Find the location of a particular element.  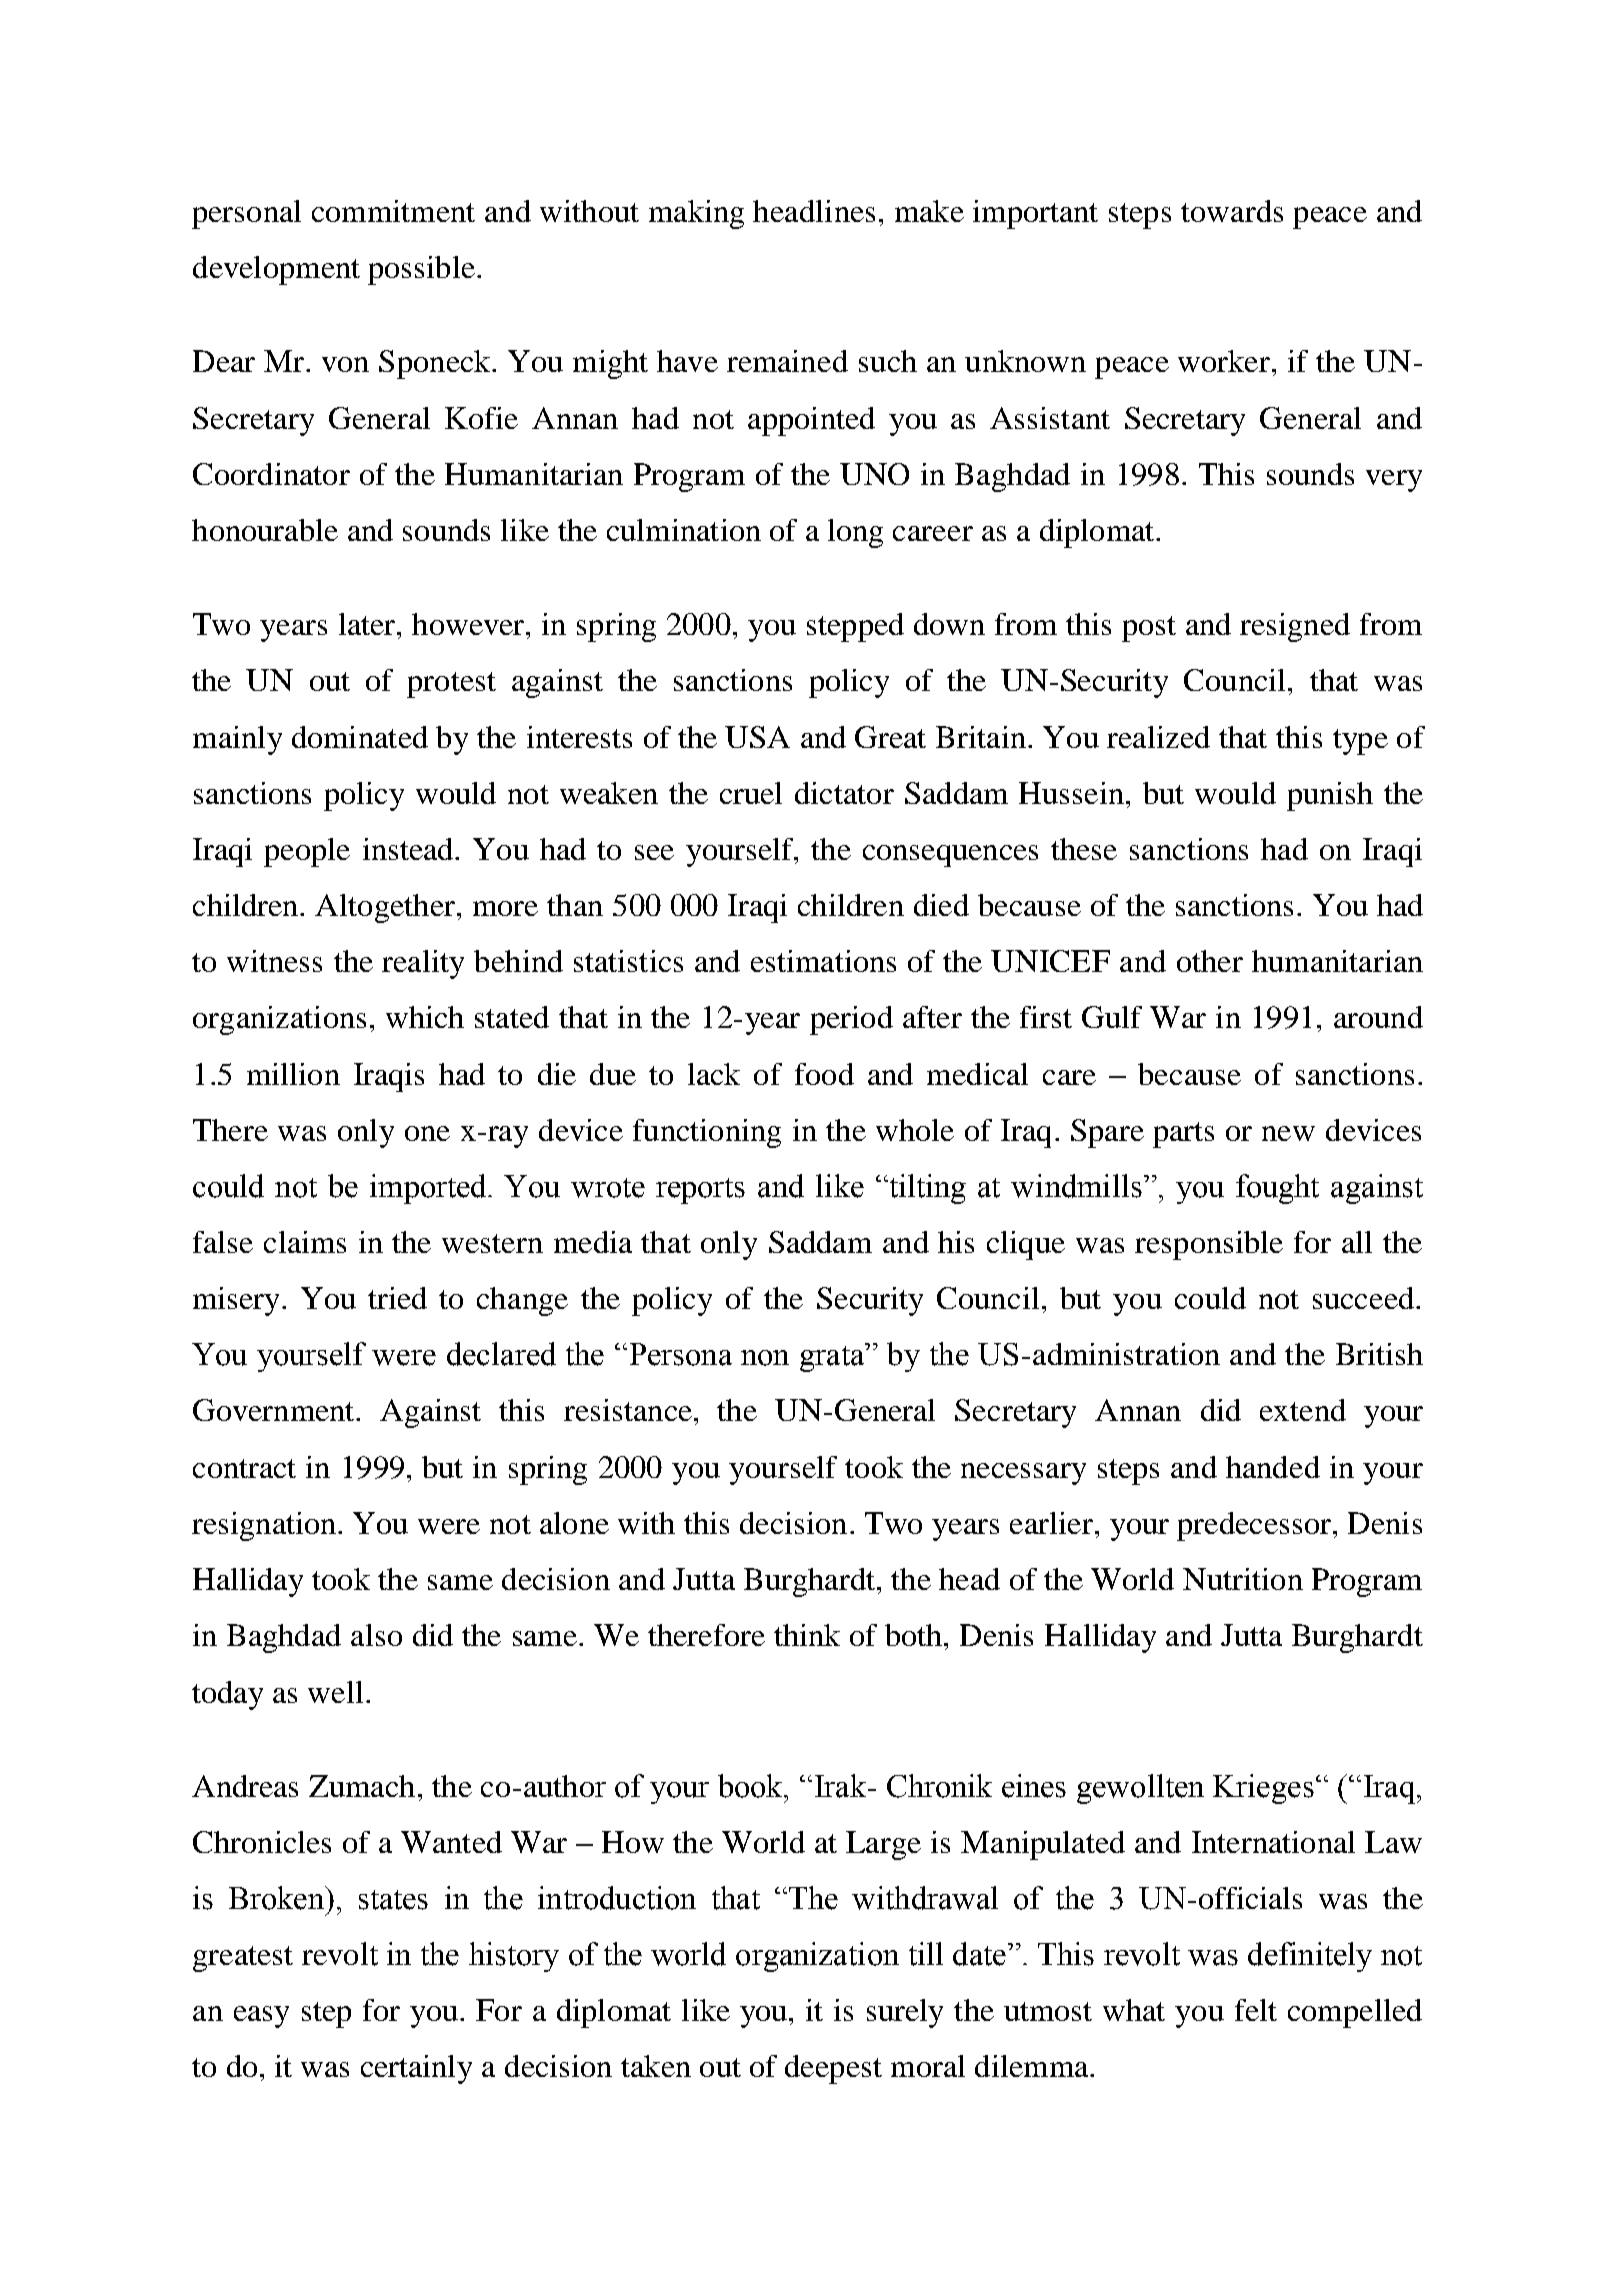

food is located at coordinates (824, 1074).
